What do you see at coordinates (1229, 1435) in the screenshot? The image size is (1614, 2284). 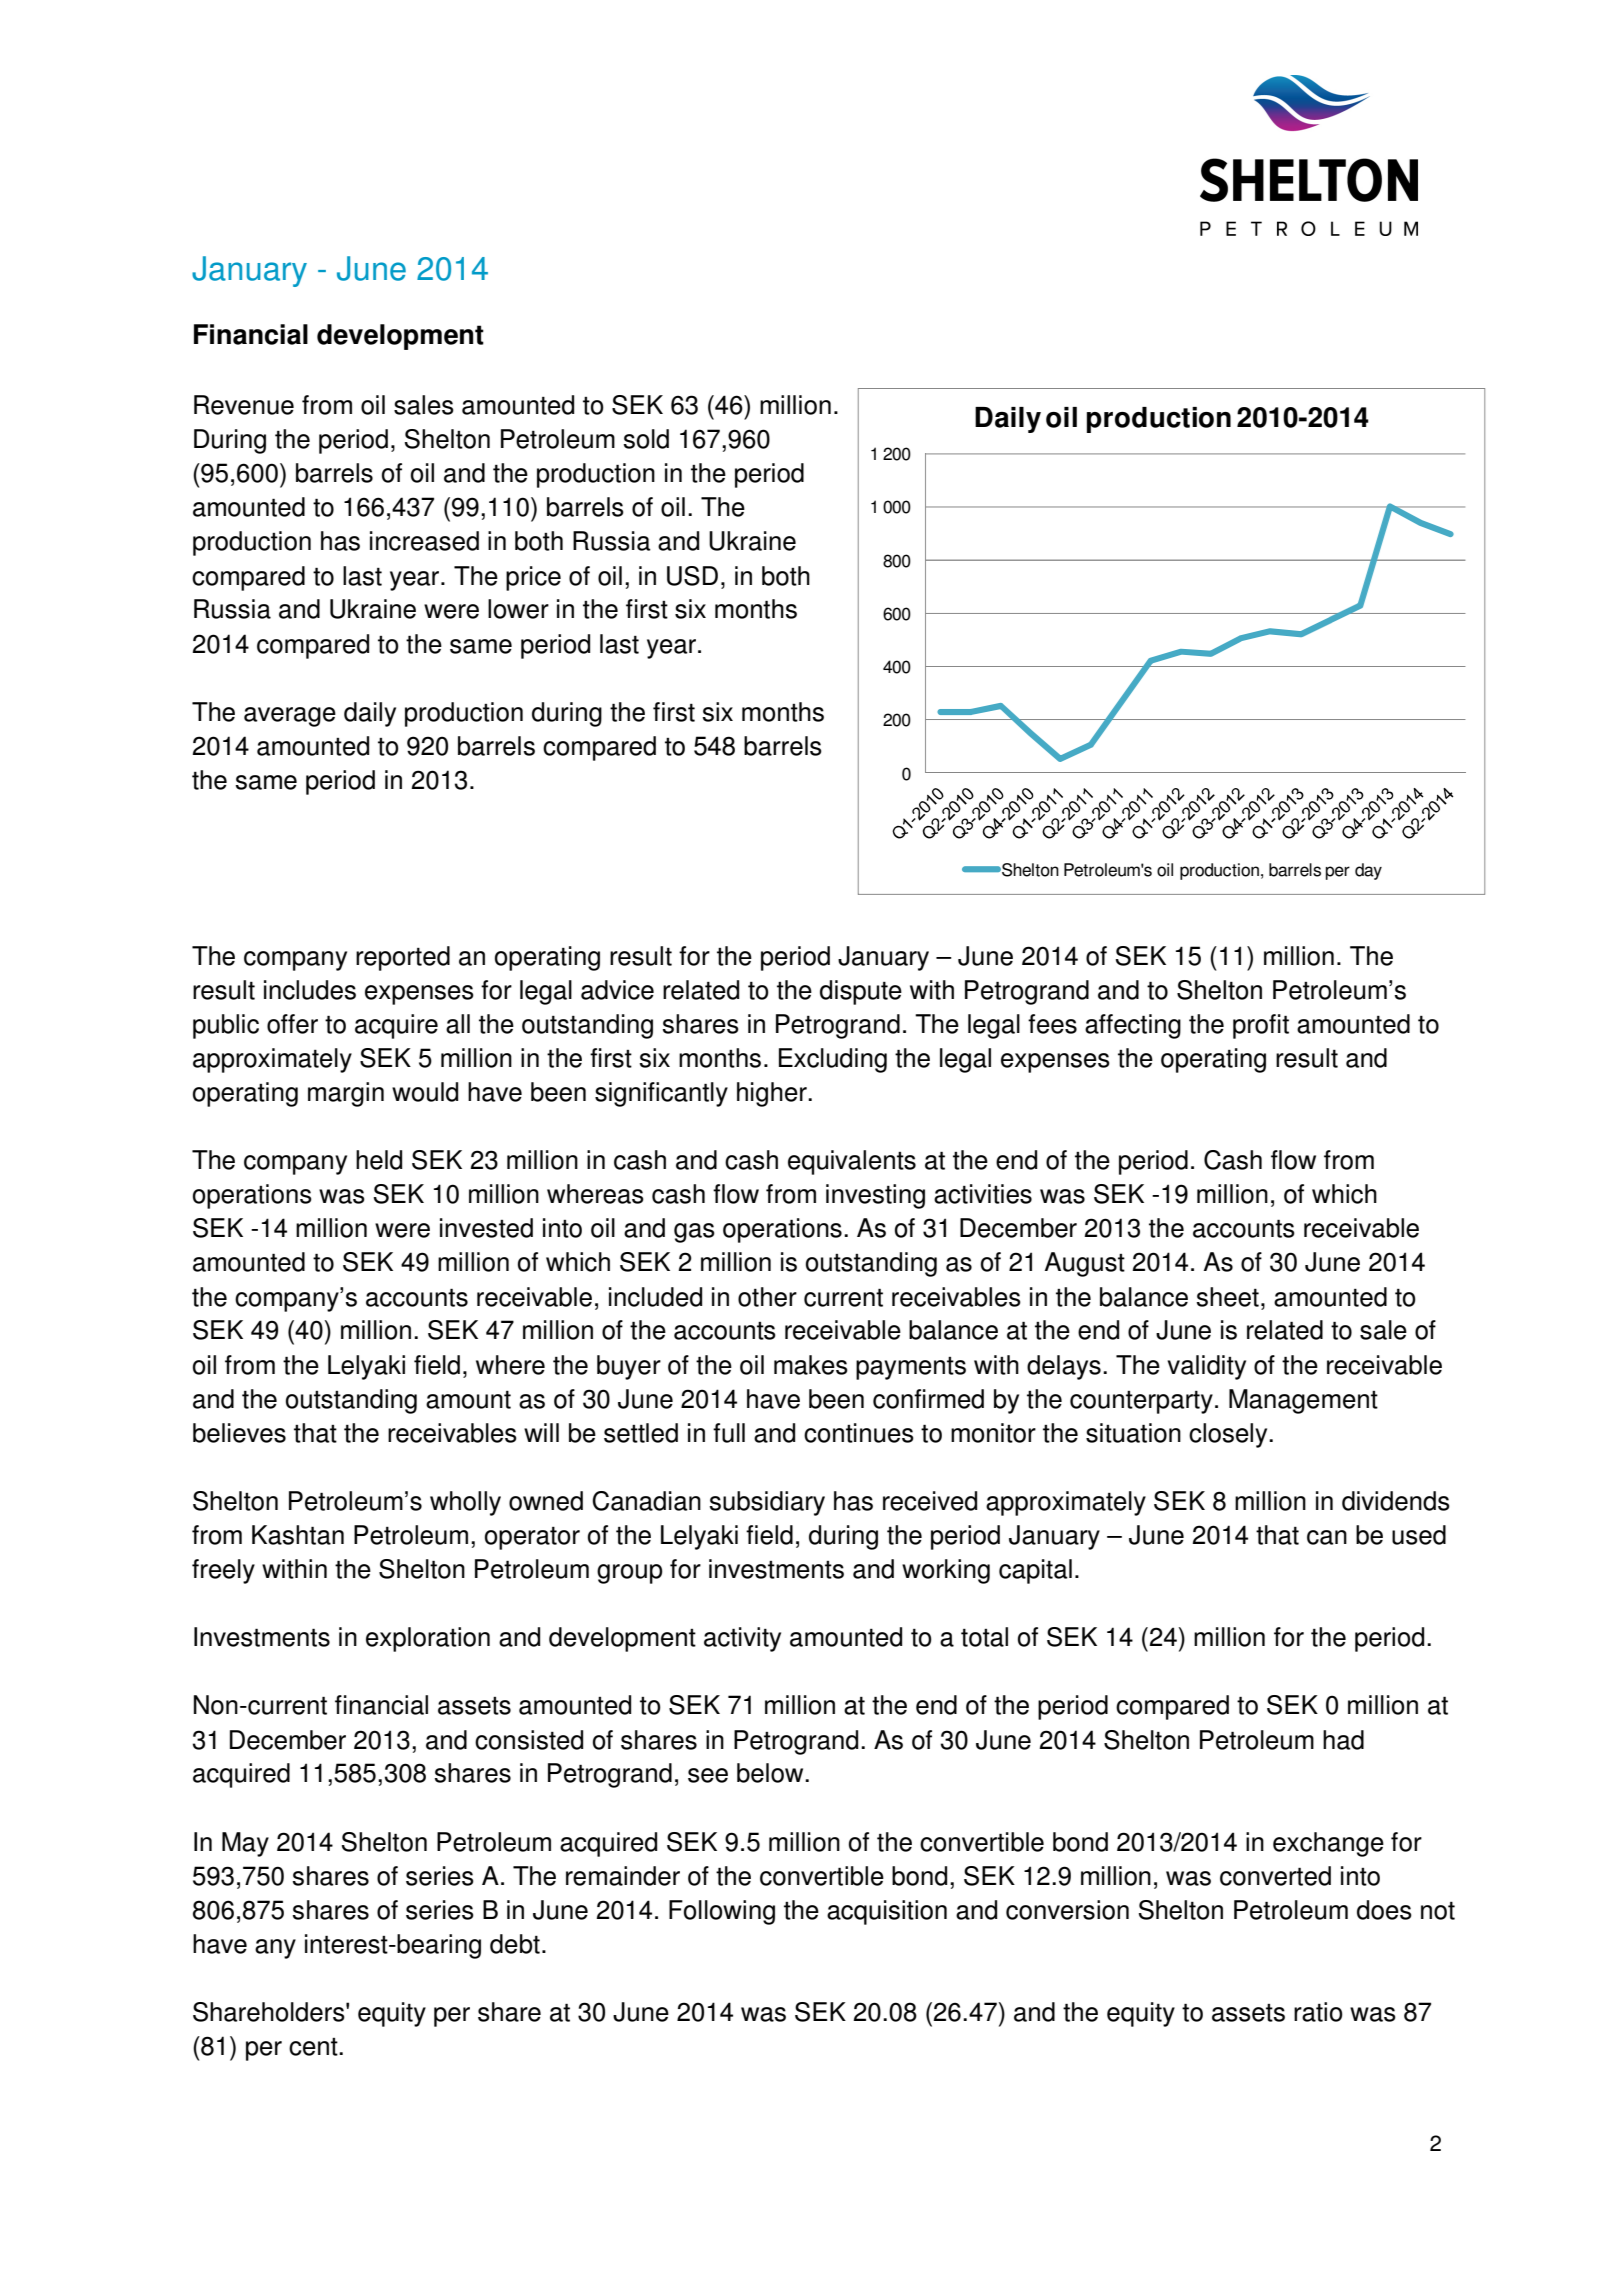 I see `closely` at bounding box center [1229, 1435].
